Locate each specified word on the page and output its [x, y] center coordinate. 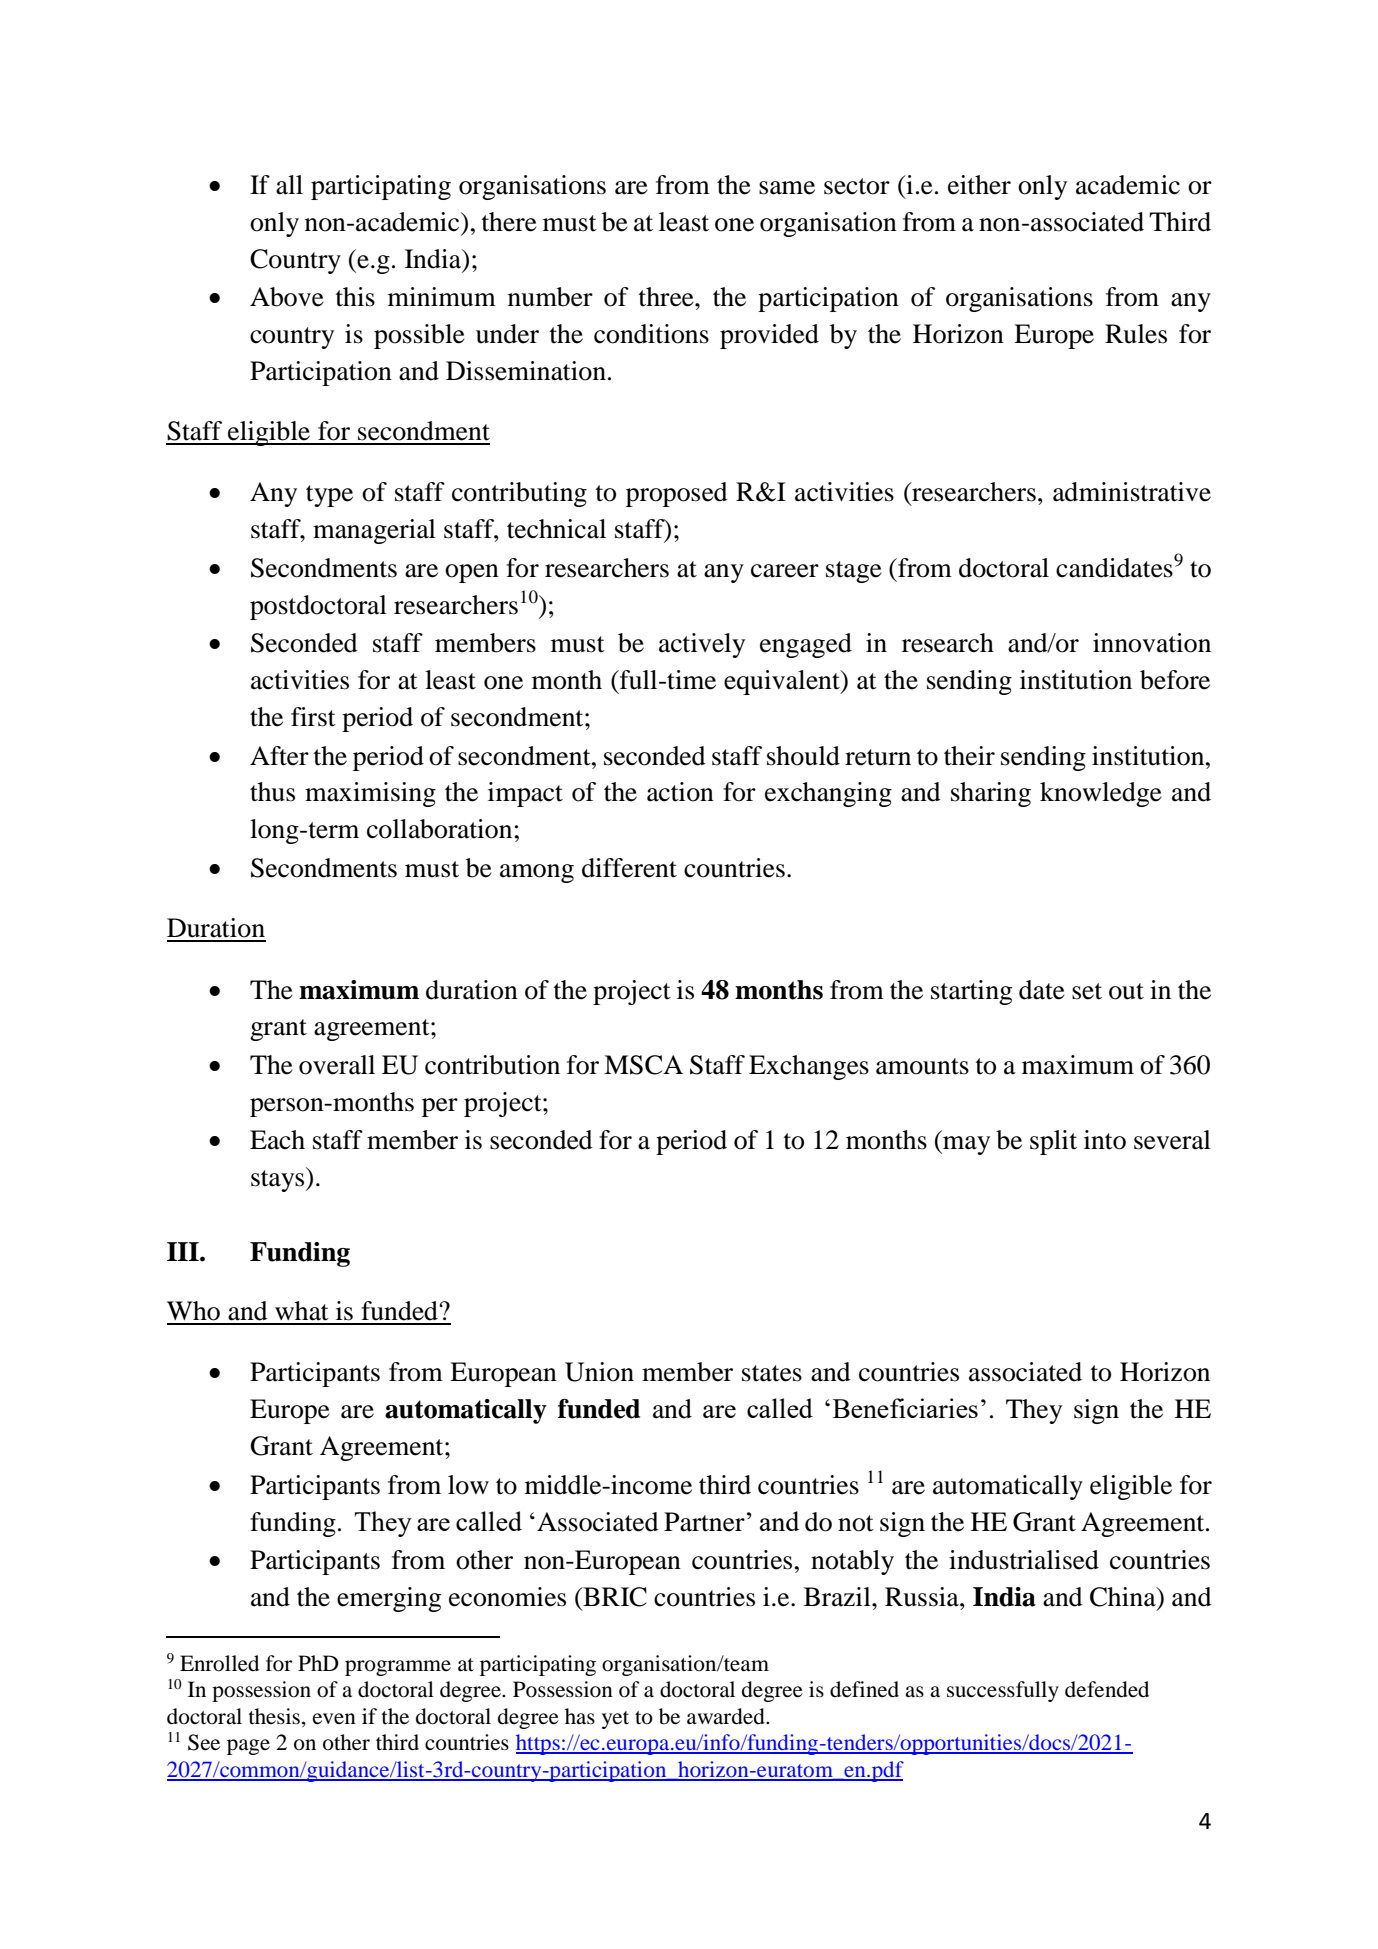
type [329, 496]
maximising [370, 794]
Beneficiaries [905, 1408]
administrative [1132, 492]
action [680, 792]
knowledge [1101, 794]
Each [277, 1140]
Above [287, 297]
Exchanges [809, 1067]
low [468, 1485]
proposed [677, 494]
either [979, 185]
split [1053, 1142]
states [772, 1373]
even [334, 1719]
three [667, 297]
